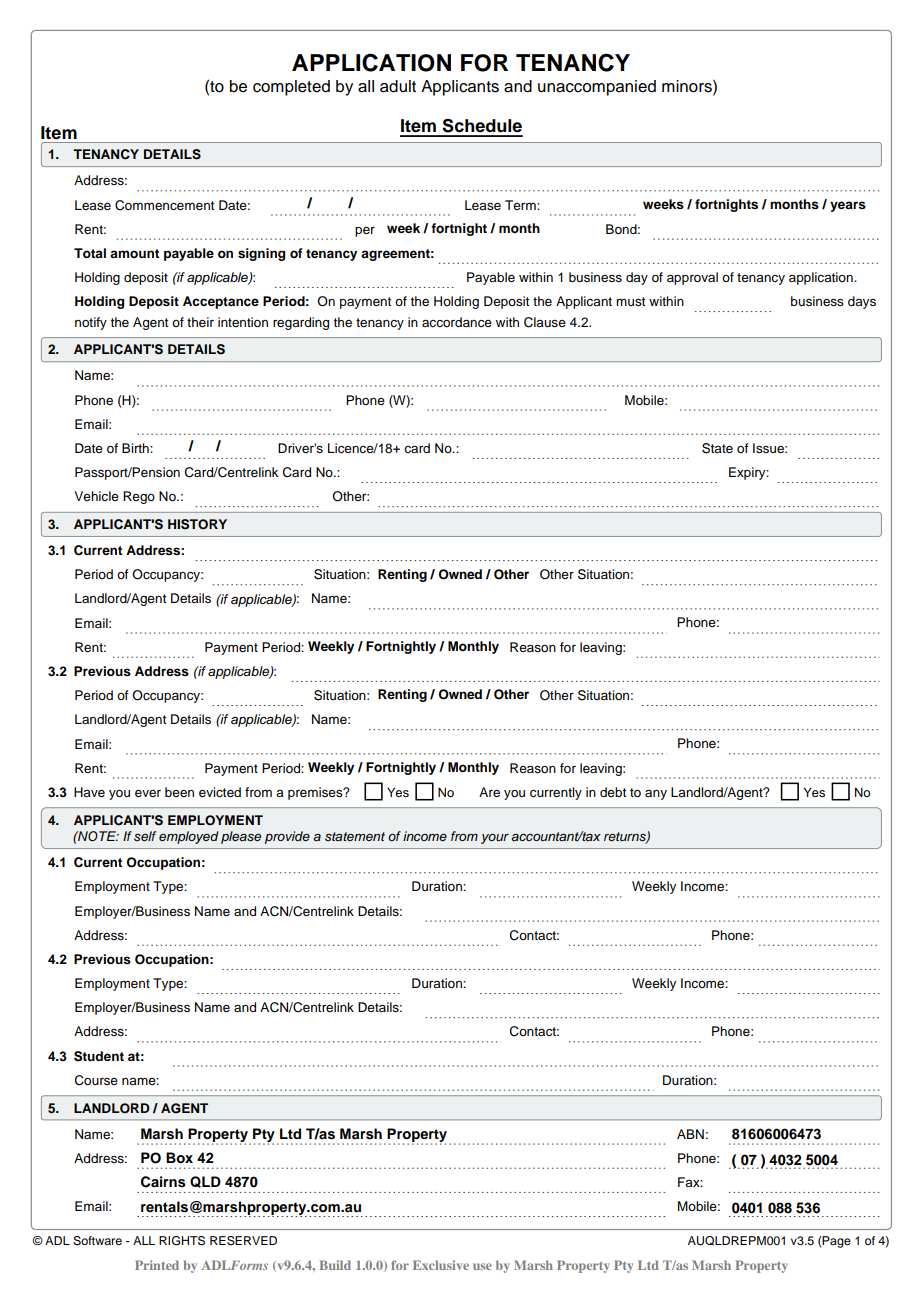 Image resolution: width=924 pixels, height=1308 pixels. What do you see at coordinates (862, 302) in the document?
I see `days` at bounding box center [862, 302].
